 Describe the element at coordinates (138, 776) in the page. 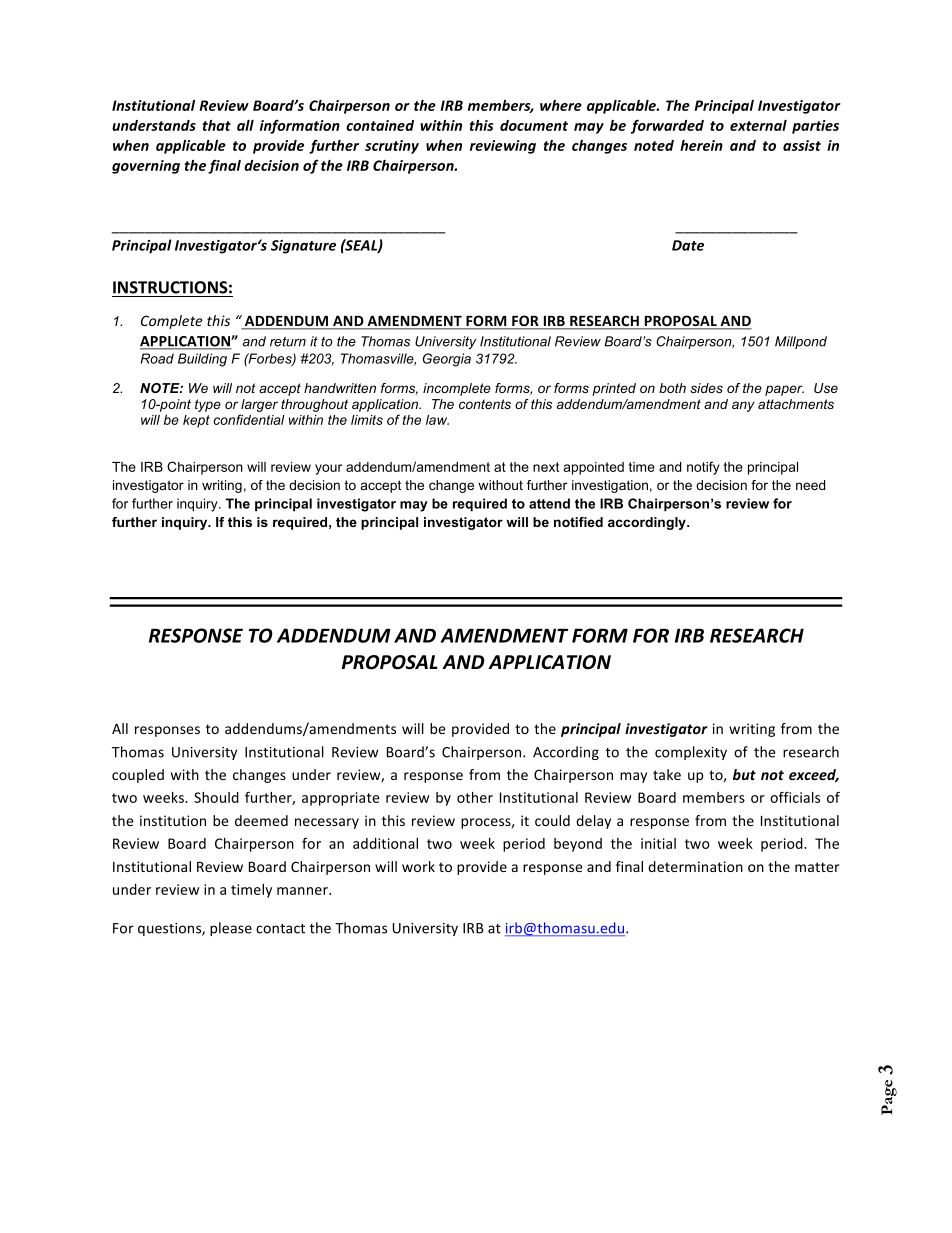

I see `coupled` at that location.
